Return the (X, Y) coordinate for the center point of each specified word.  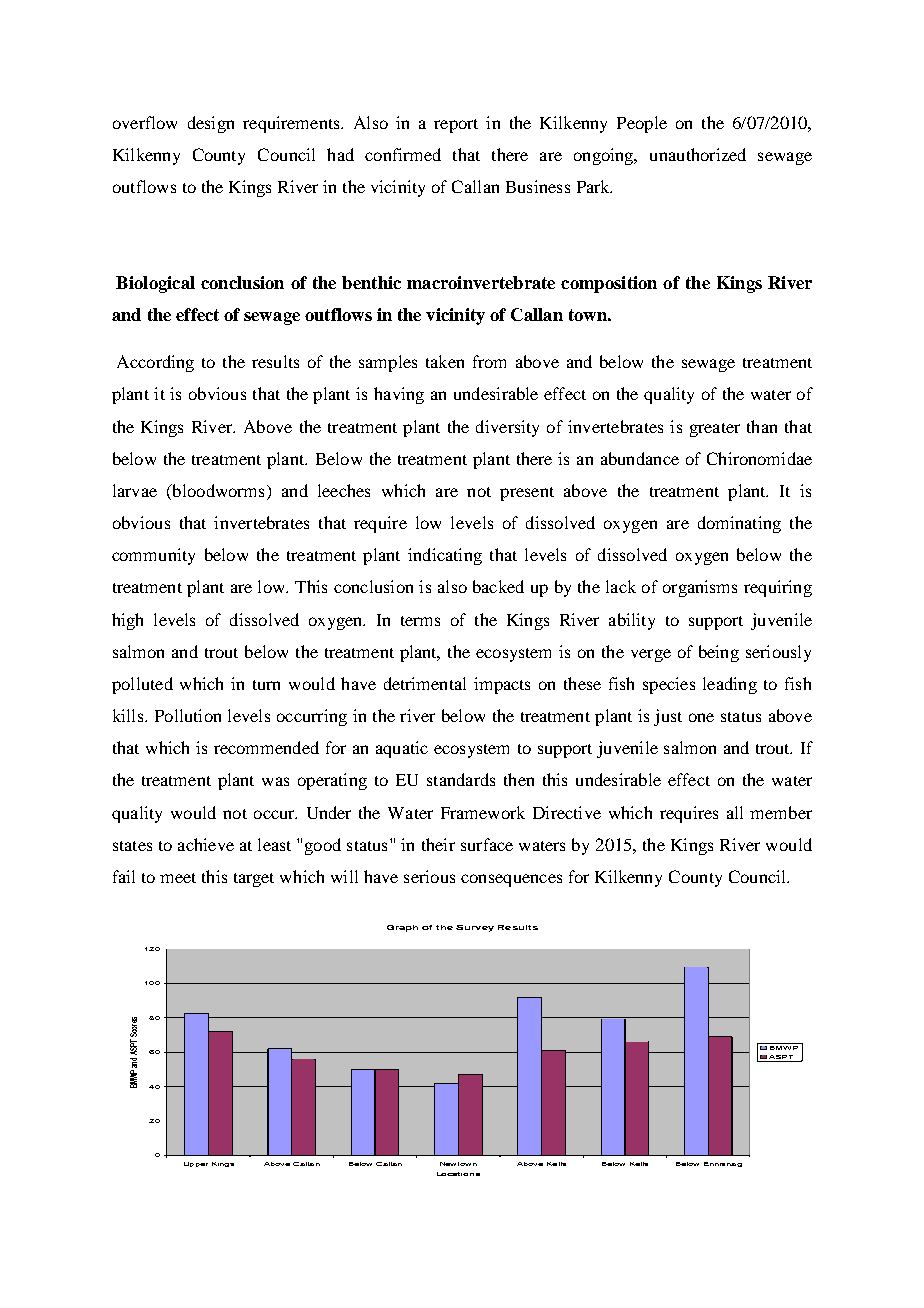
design (211, 124)
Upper (196, 1164)
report (456, 126)
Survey (475, 928)
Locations (458, 1174)
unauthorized (698, 154)
